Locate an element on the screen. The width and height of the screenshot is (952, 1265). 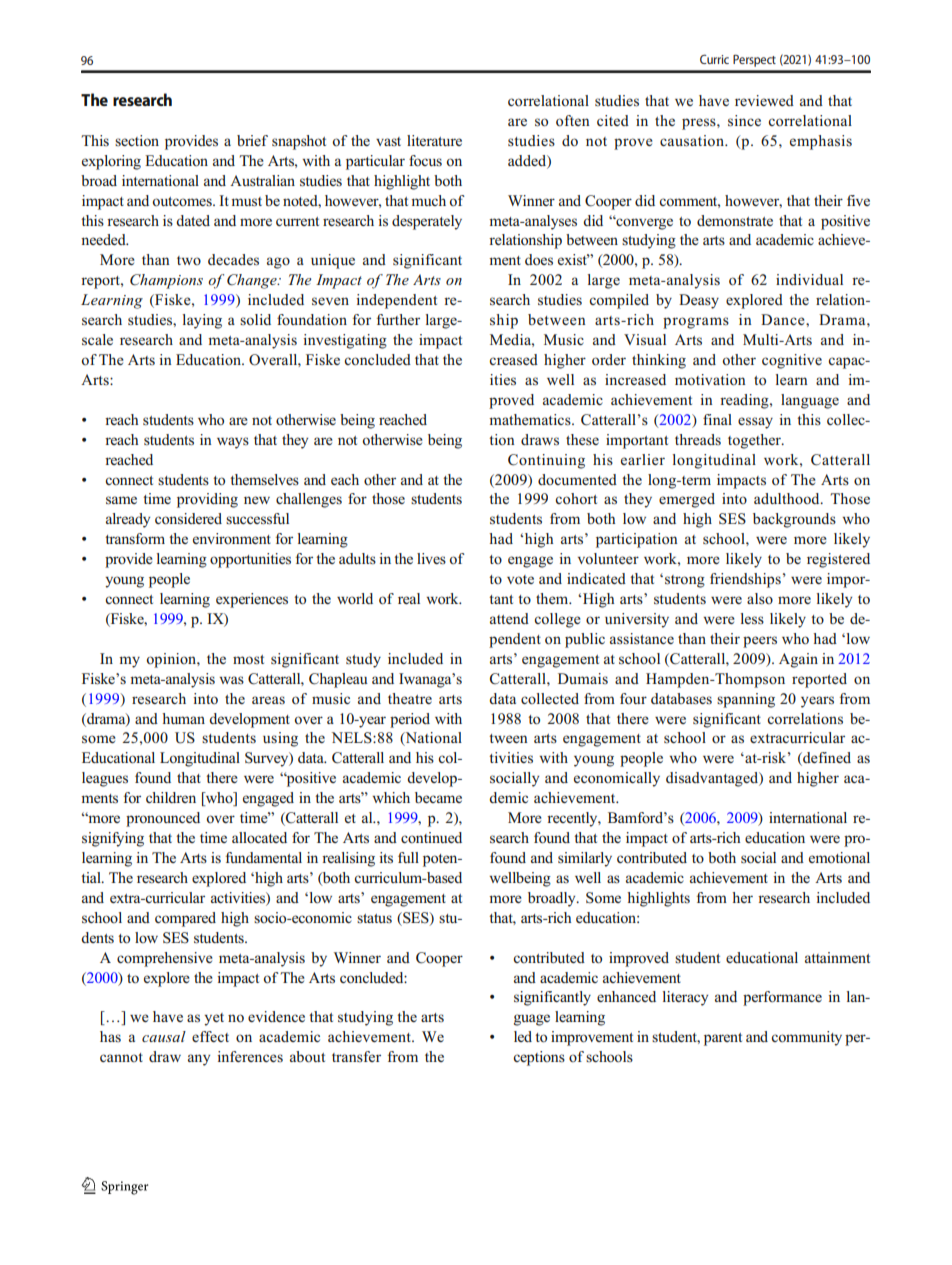
spanning is located at coordinates (746, 700).
